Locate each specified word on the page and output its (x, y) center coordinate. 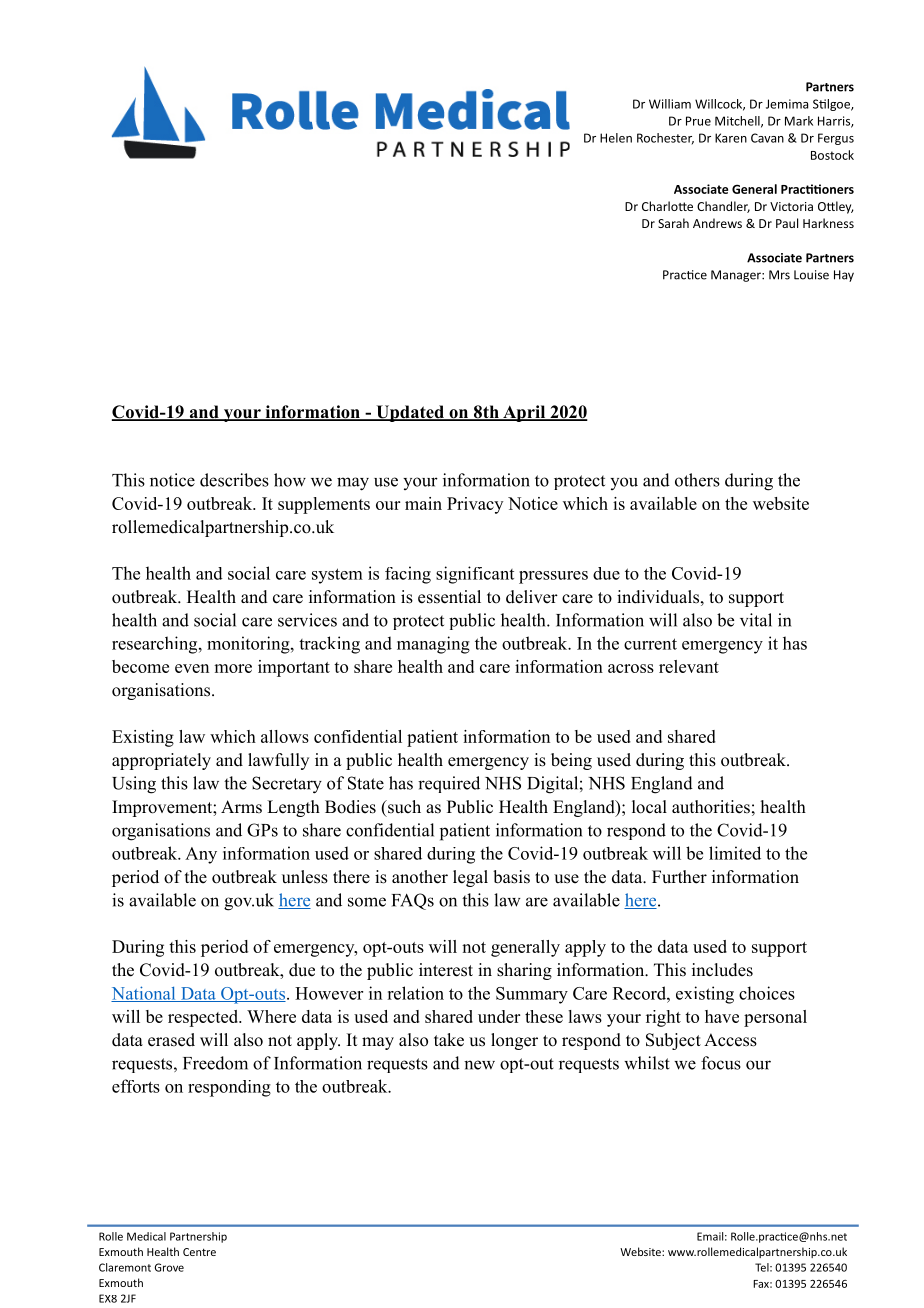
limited (735, 853)
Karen (731, 138)
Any (201, 855)
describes (234, 480)
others (697, 480)
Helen (616, 138)
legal (470, 878)
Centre (199, 1252)
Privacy (475, 505)
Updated (410, 413)
